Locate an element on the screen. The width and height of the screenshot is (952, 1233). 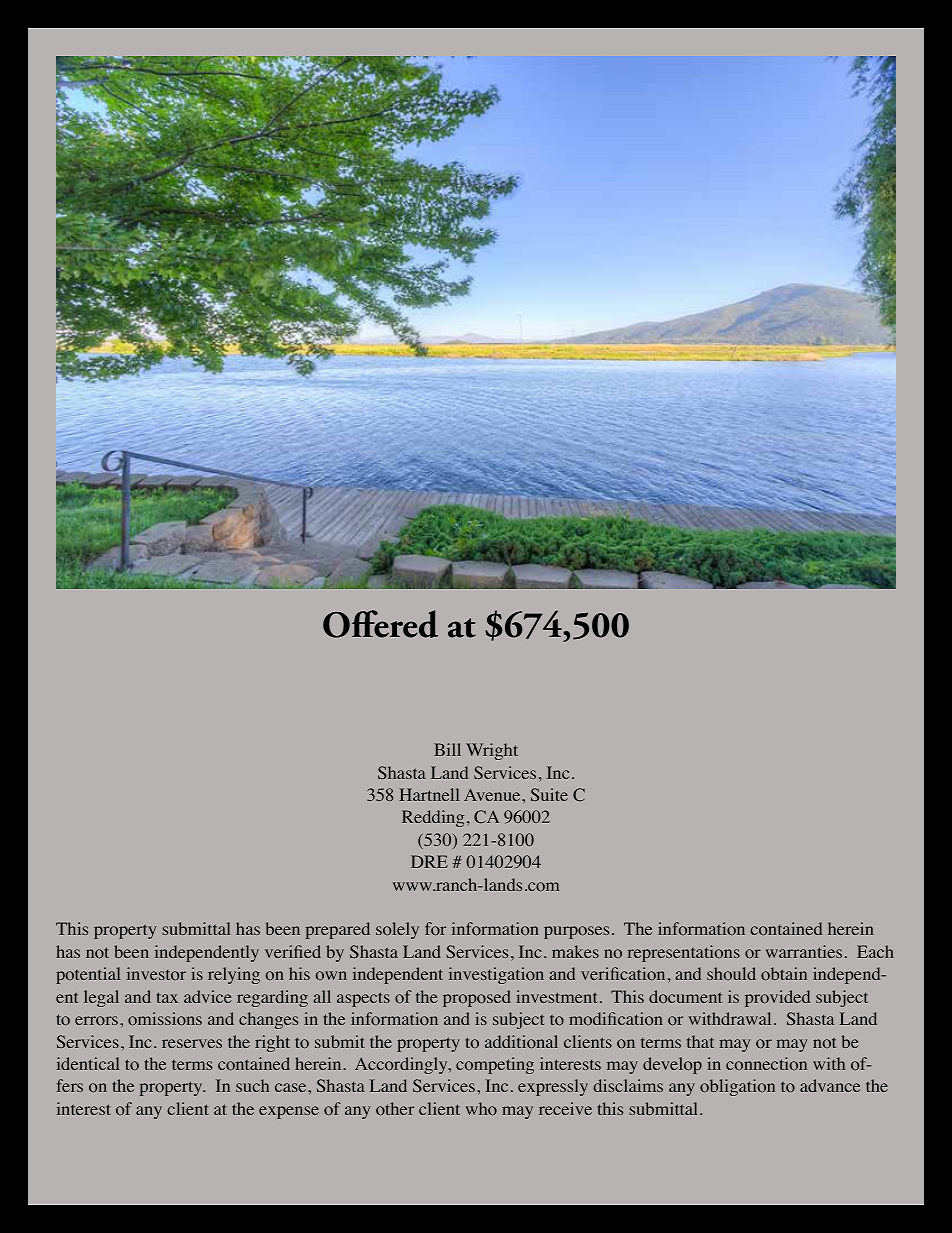
Avenue is located at coordinates (493, 794).
